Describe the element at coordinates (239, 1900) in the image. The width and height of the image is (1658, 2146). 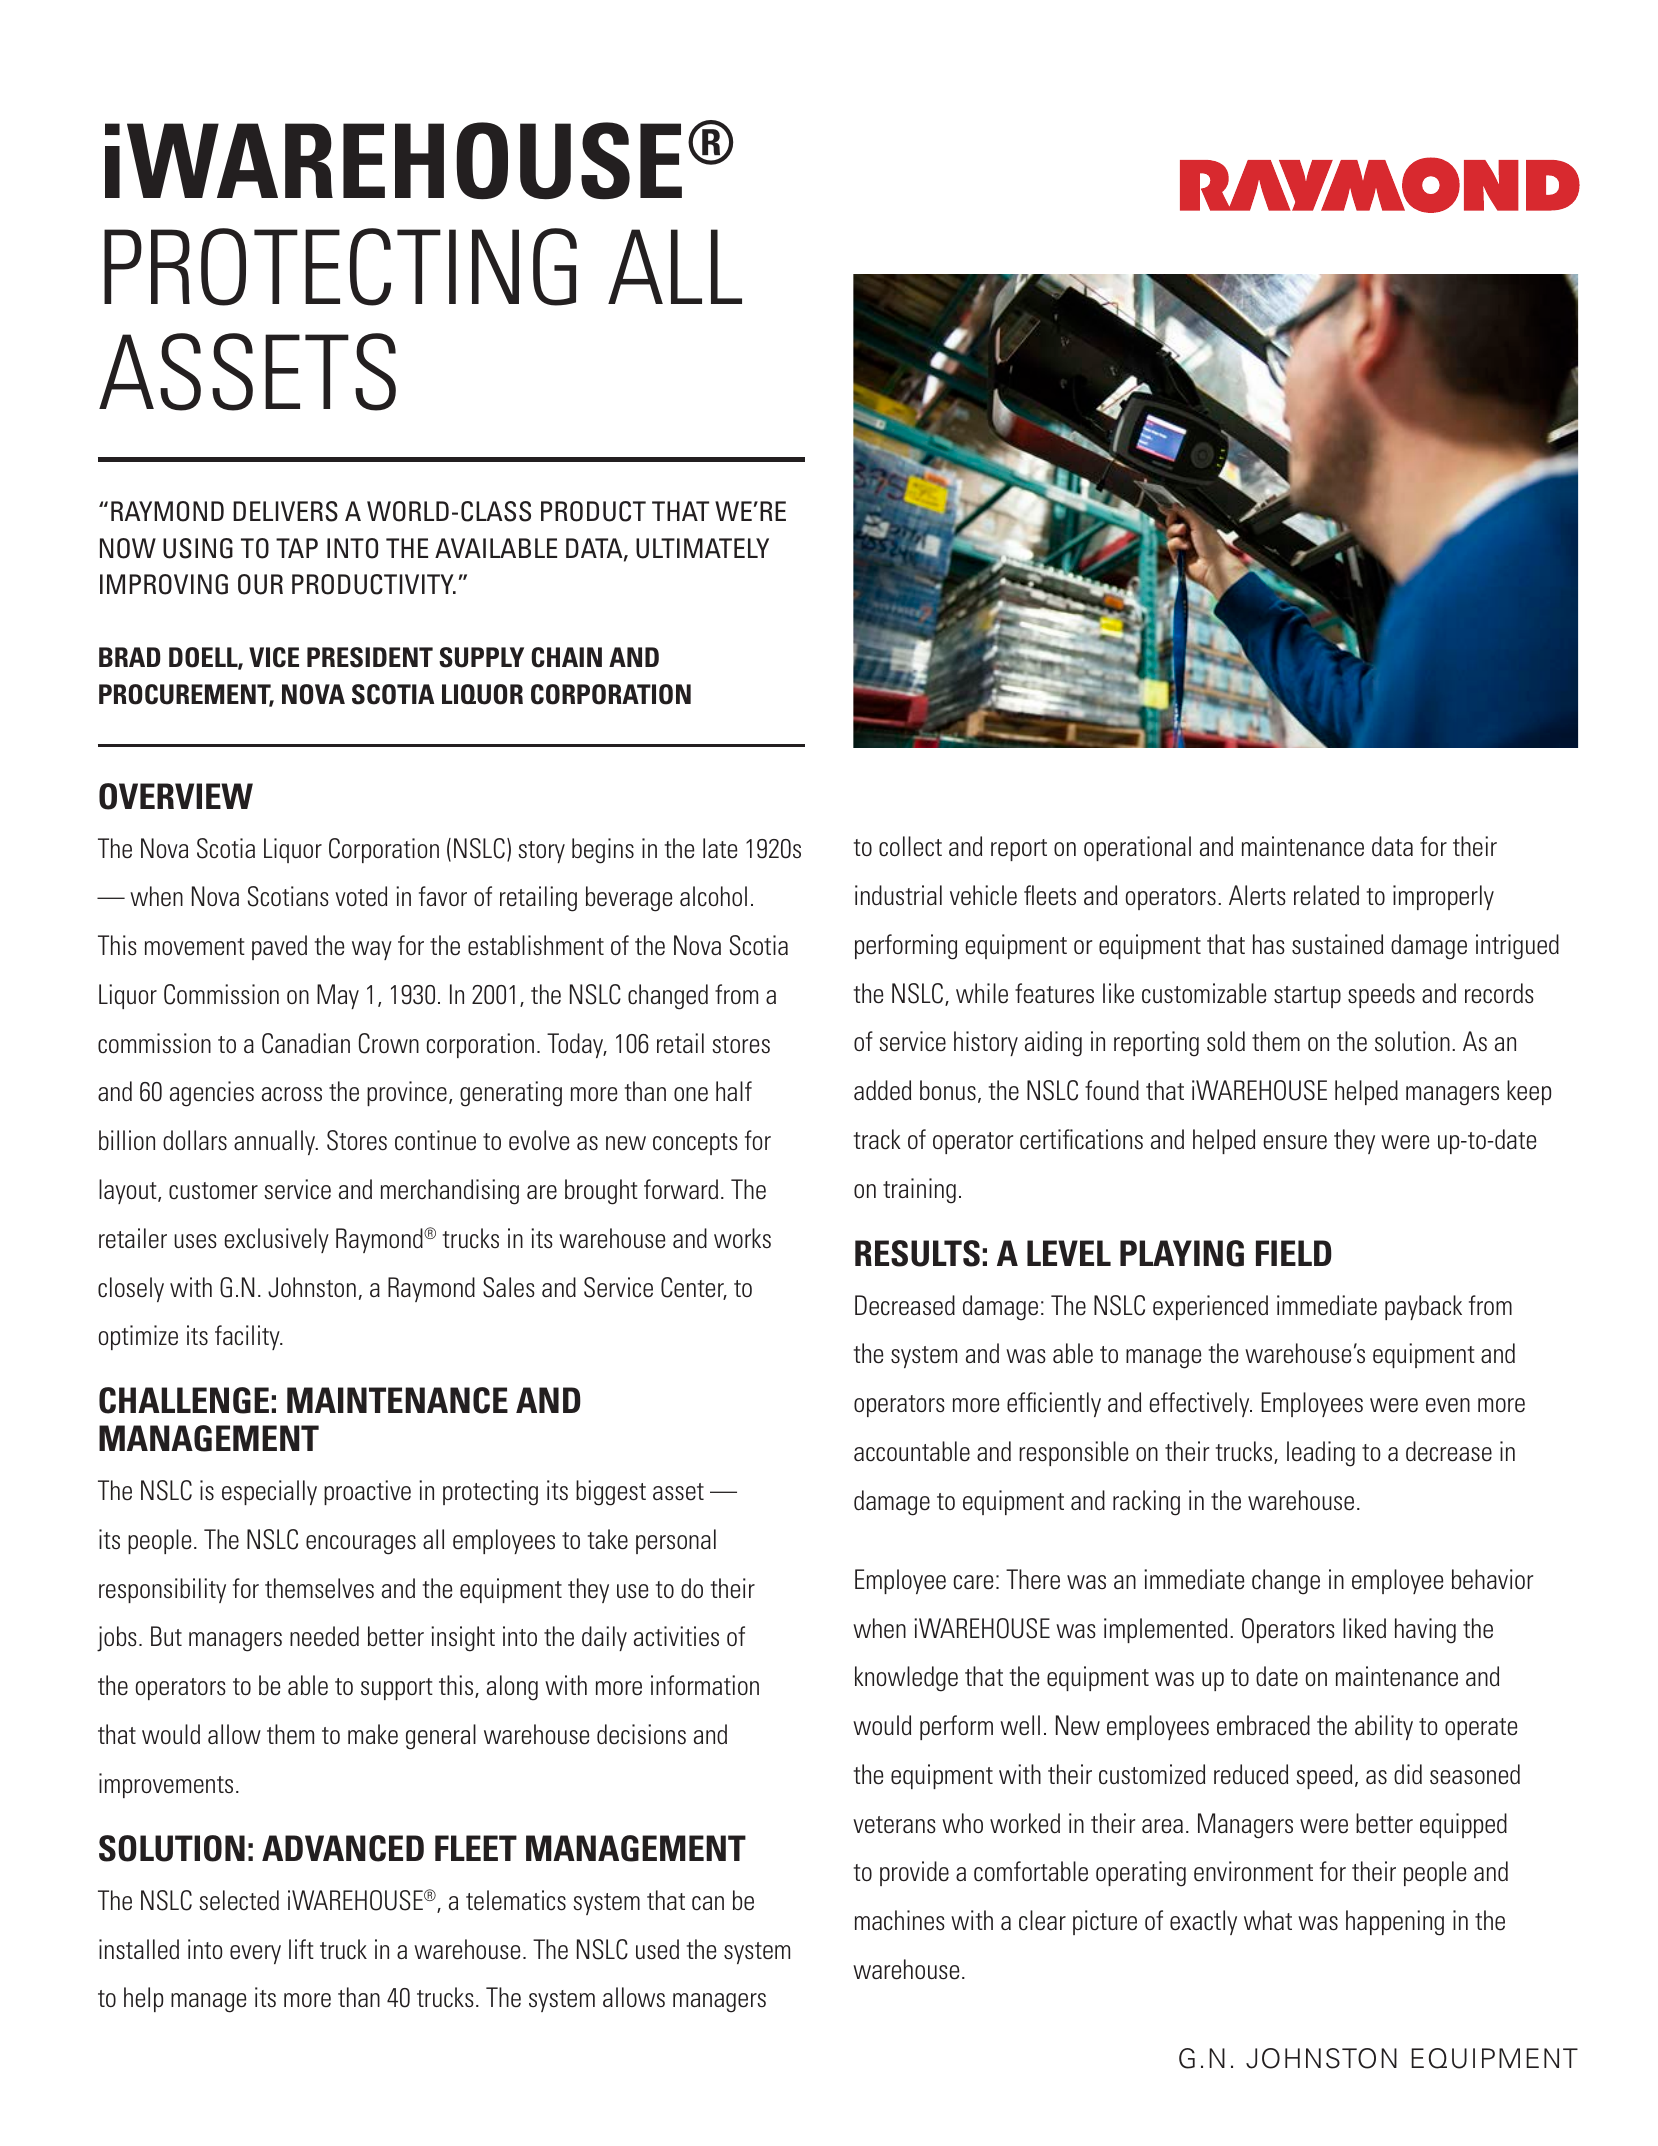
I see `selected` at that location.
